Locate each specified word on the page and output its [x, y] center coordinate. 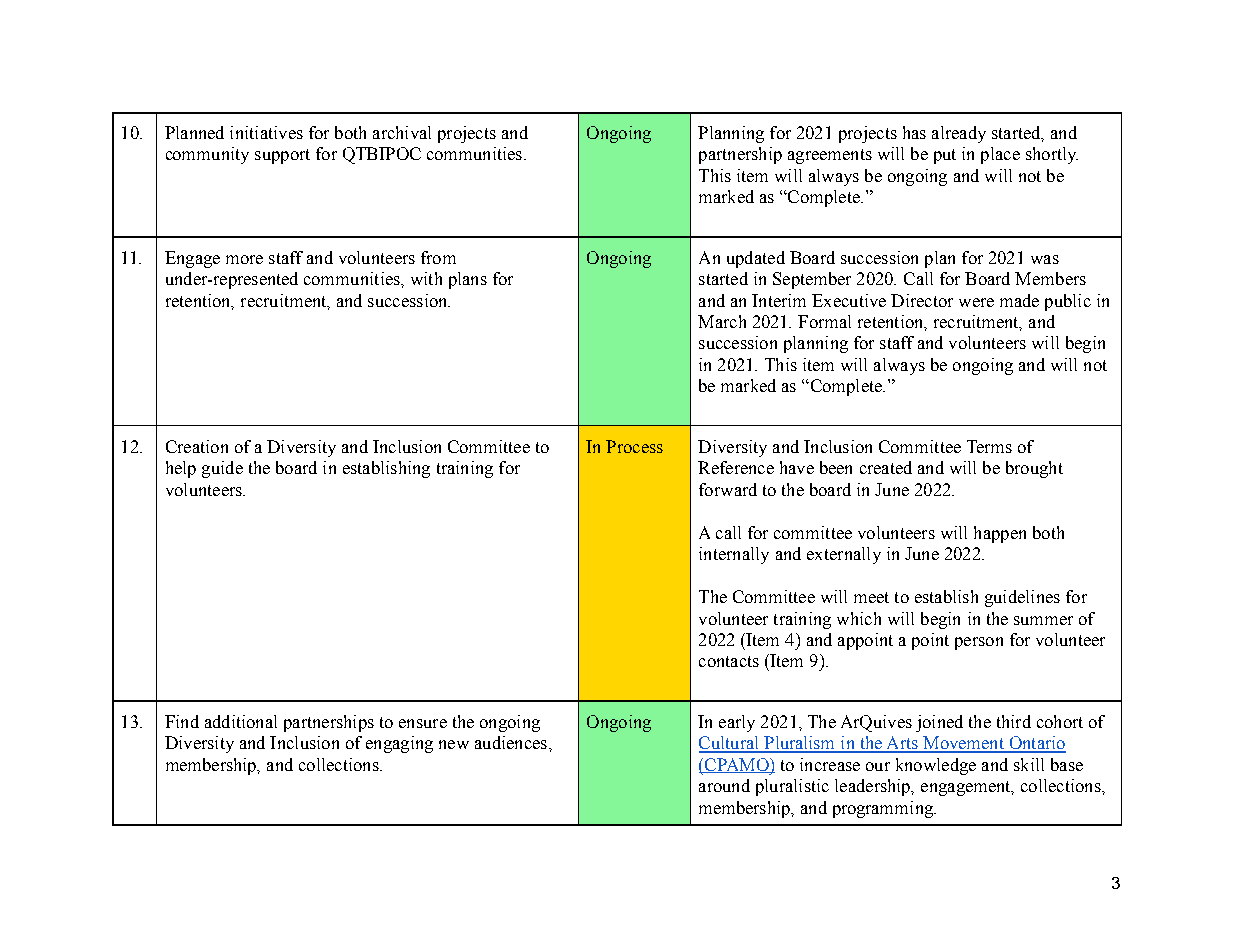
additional [241, 721]
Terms [989, 446]
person [979, 643]
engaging [399, 744]
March [722, 321]
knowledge [936, 766]
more [244, 259]
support [282, 156]
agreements [830, 156]
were [976, 302]
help [181, 469]
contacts [729, 661]
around [724, 785]
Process [634, 446]
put [945, 156]
